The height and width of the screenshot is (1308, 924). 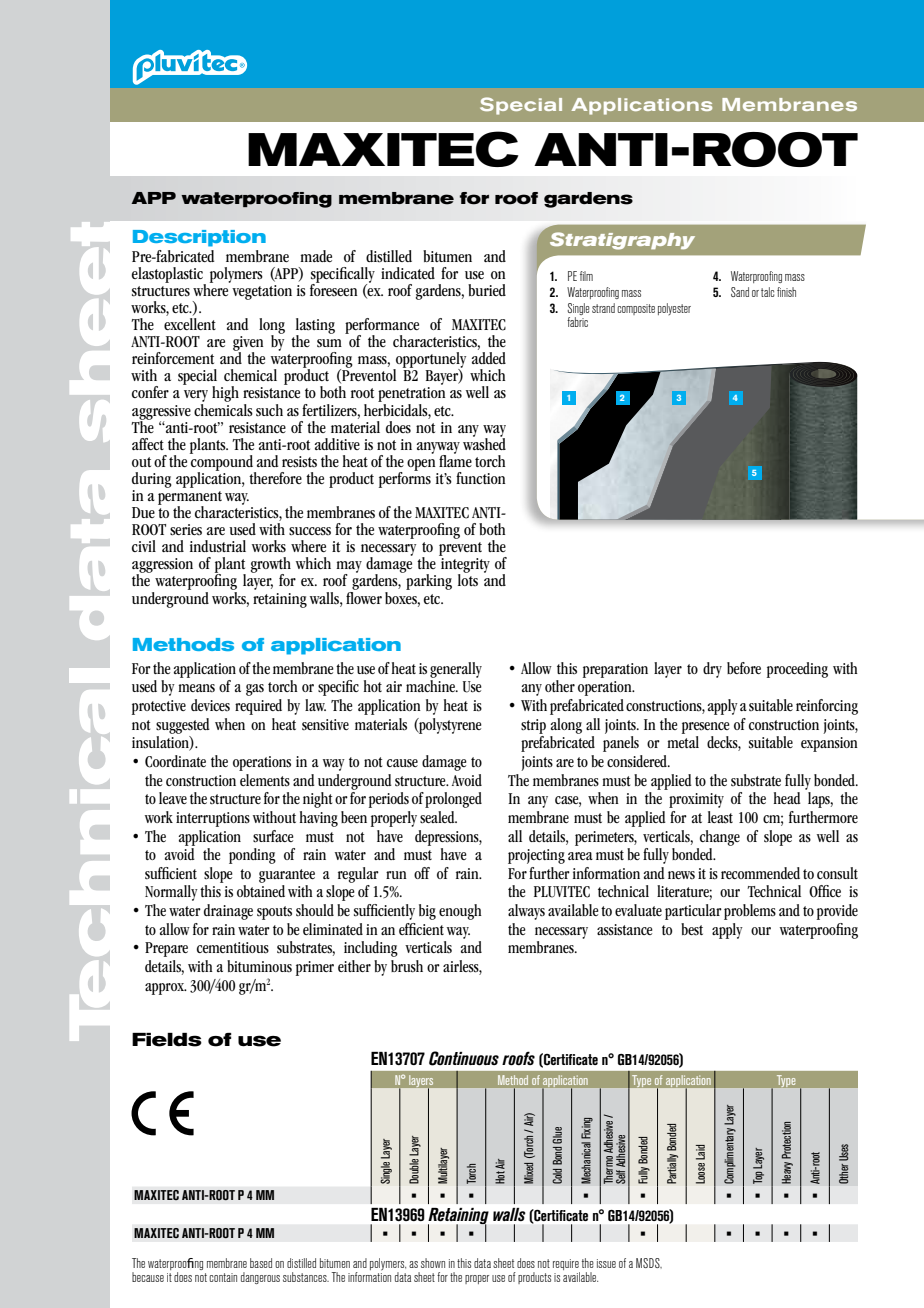 I want to click on strip, so click(x=533, y=726).
